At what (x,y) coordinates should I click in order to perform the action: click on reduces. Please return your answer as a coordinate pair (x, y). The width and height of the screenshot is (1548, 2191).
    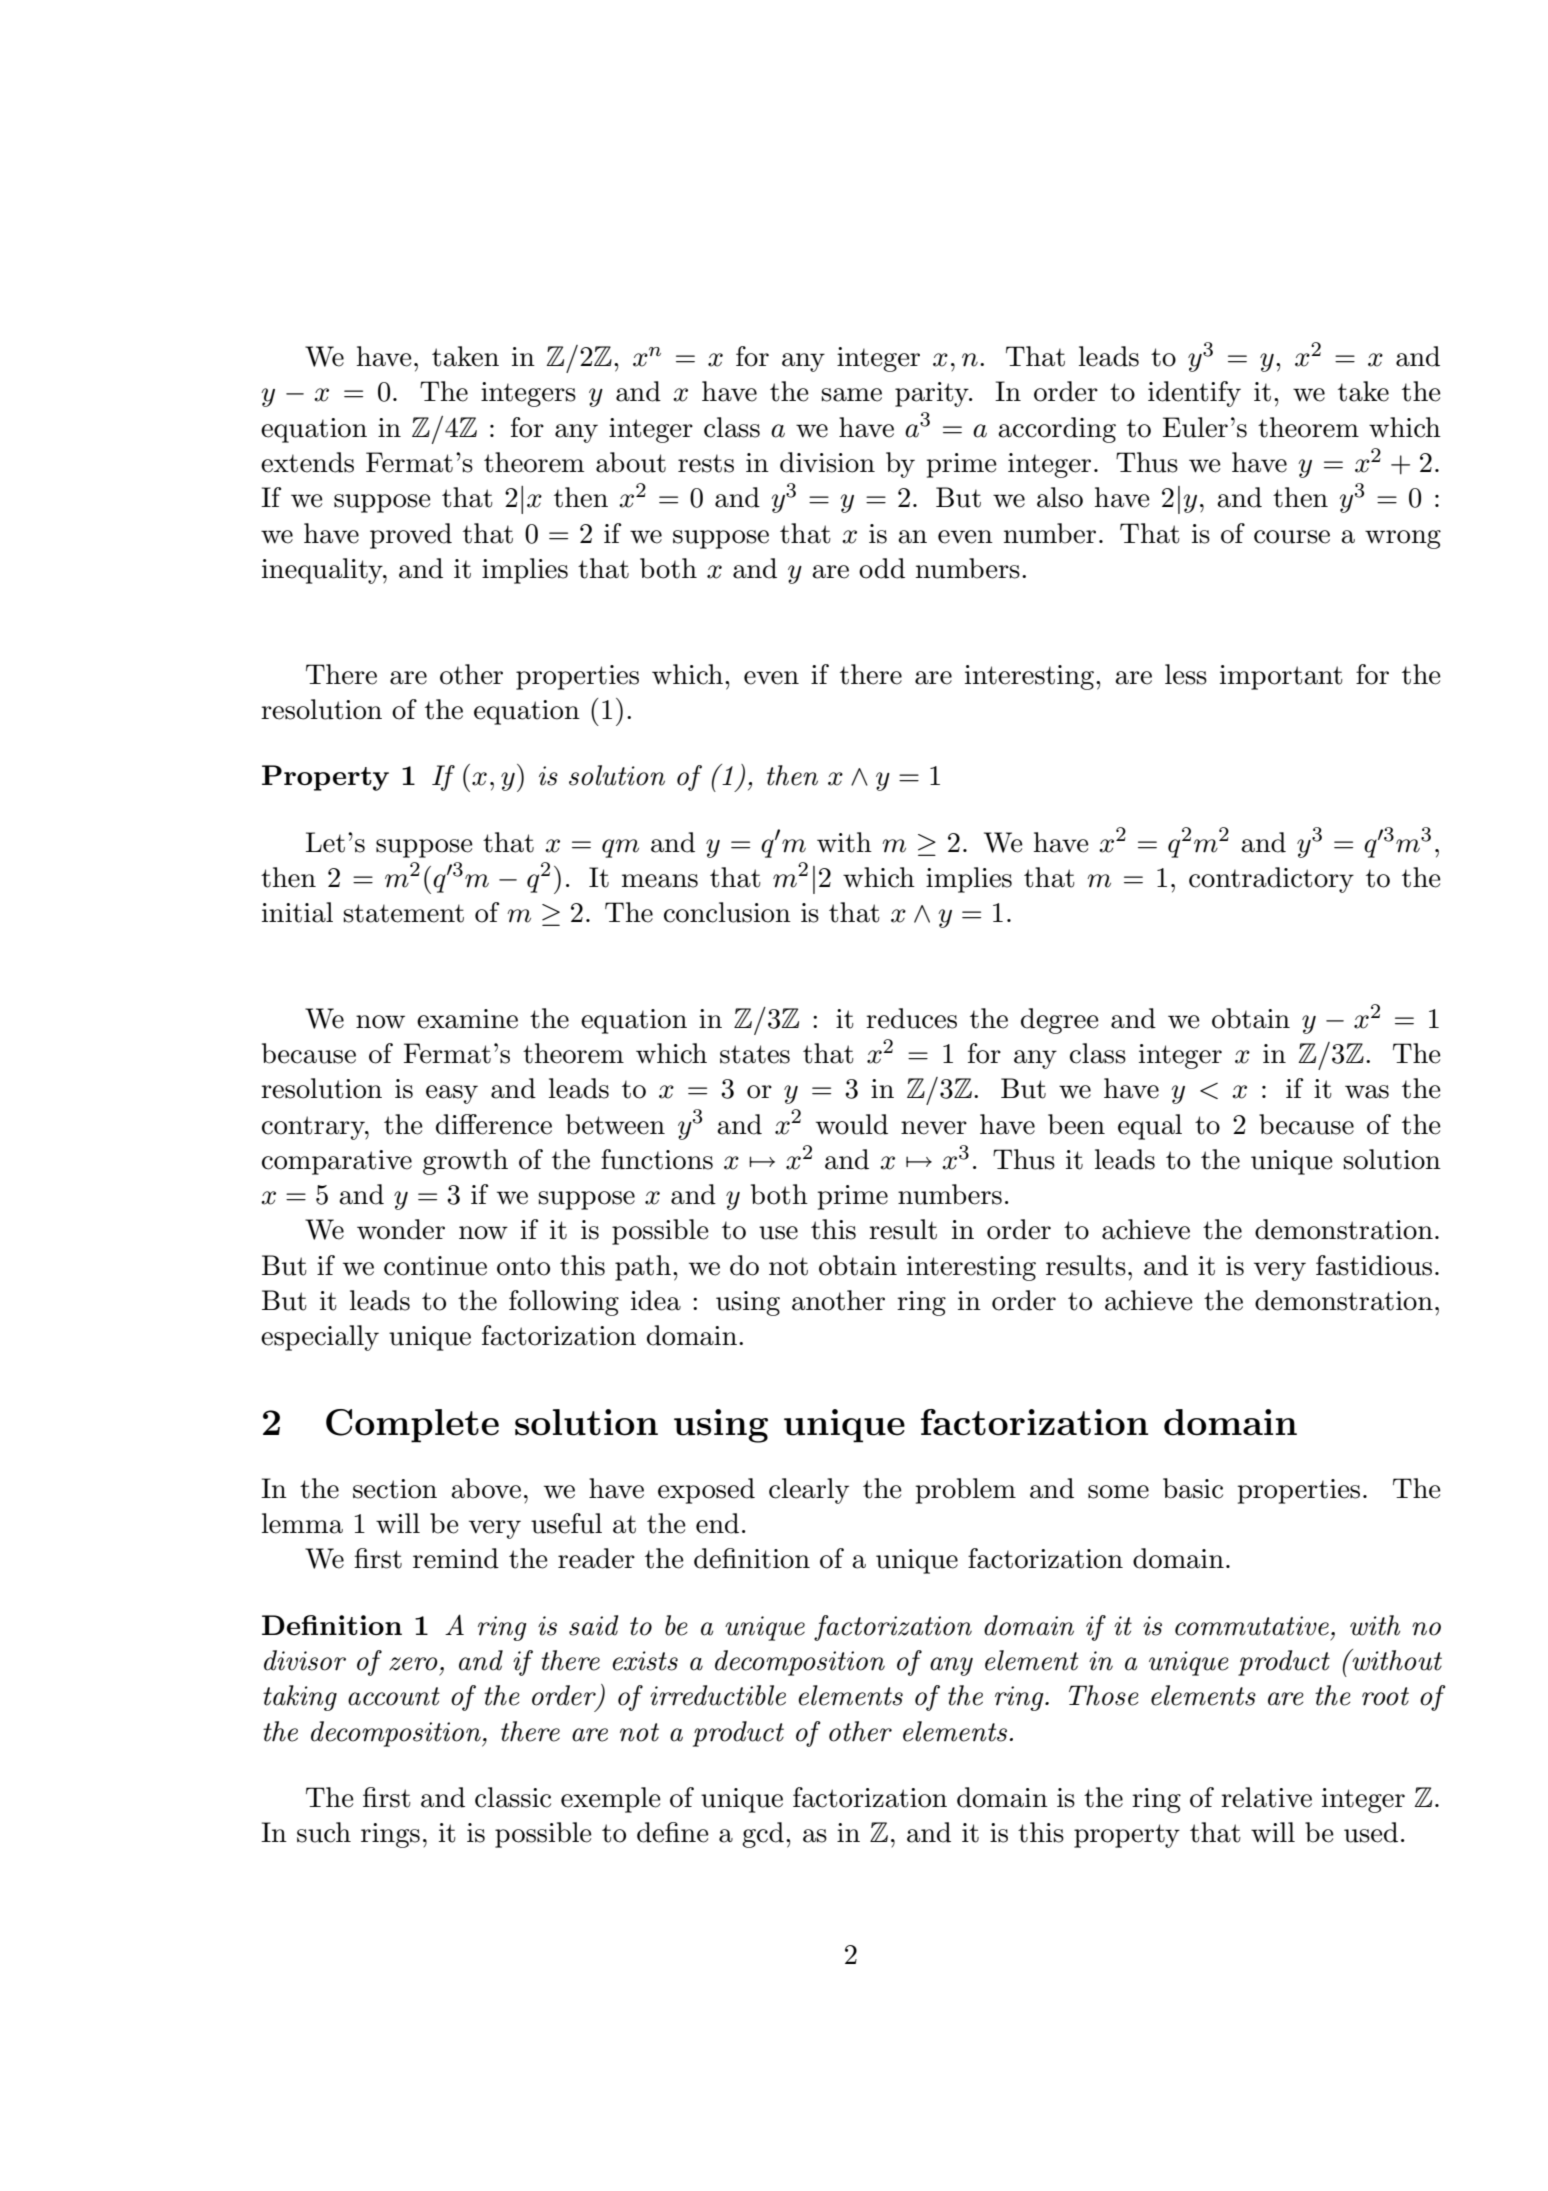
    Looking at the image, I should click on (911, 1018).
